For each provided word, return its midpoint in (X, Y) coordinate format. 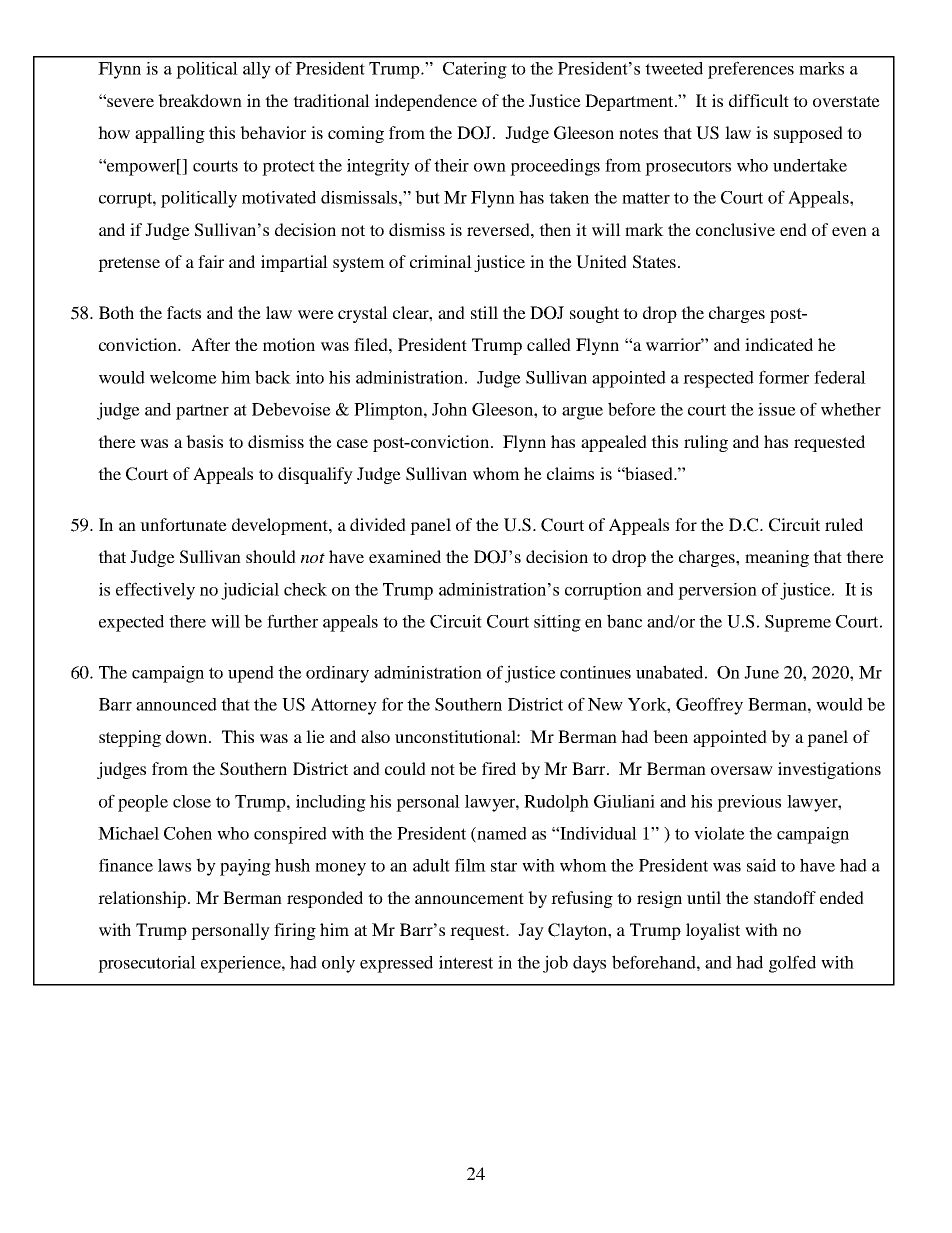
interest (466, 962)
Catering (475, 70)
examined (405, 556)
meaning (777, 558)
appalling (170, 134)
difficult (759, 100)
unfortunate (183, 524)
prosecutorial (147, 964)
